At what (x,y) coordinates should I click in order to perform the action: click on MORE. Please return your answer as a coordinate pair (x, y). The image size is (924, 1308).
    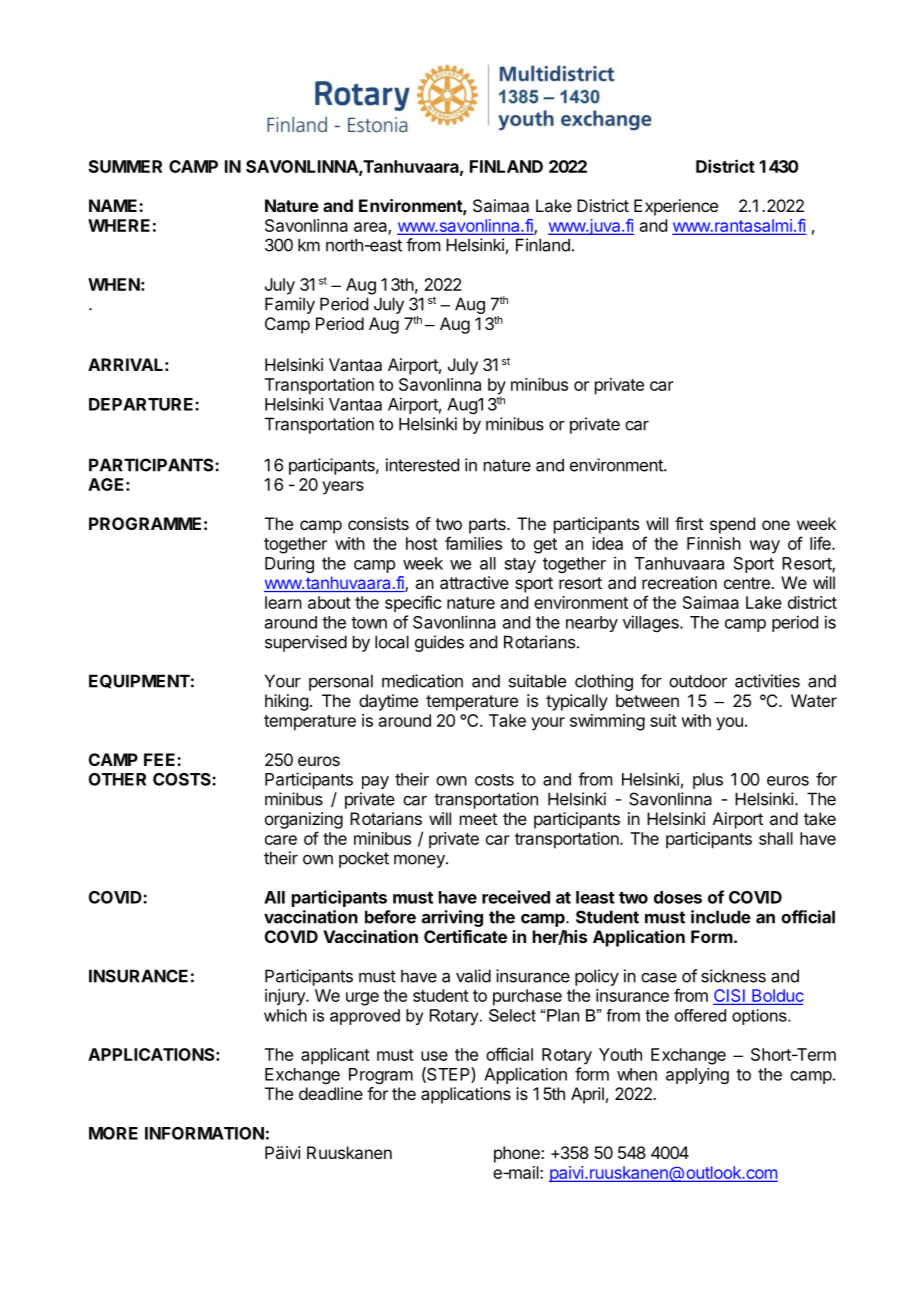
    Looking at the image, I should click on (113, 1133).
